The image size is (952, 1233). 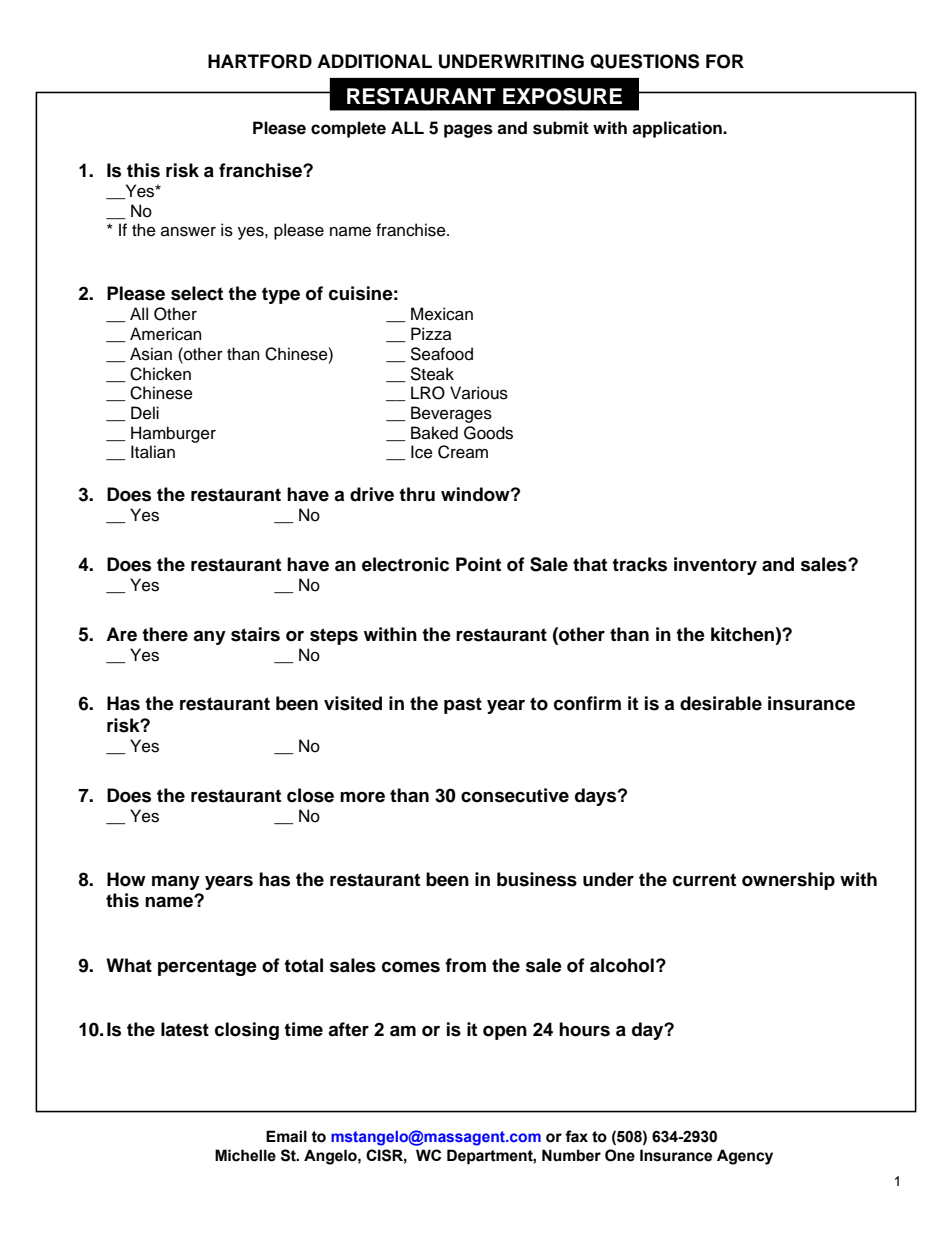 What do you see at coordinates (715, 566) in the screenshot?
I see `inventory` at bounding box center [715, 566].
